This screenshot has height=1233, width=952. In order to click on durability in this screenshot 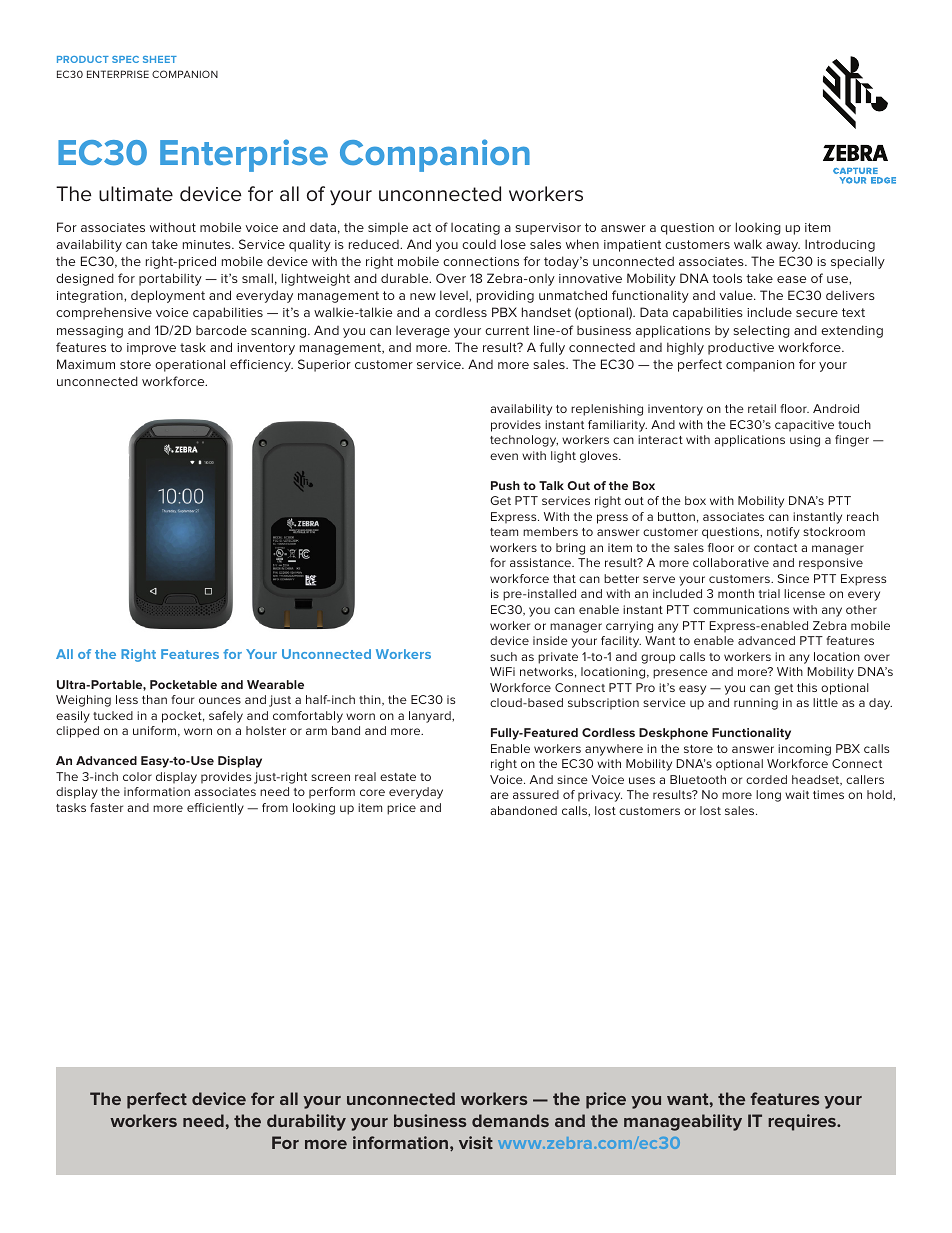, I will do `click(306, 1122)`.
